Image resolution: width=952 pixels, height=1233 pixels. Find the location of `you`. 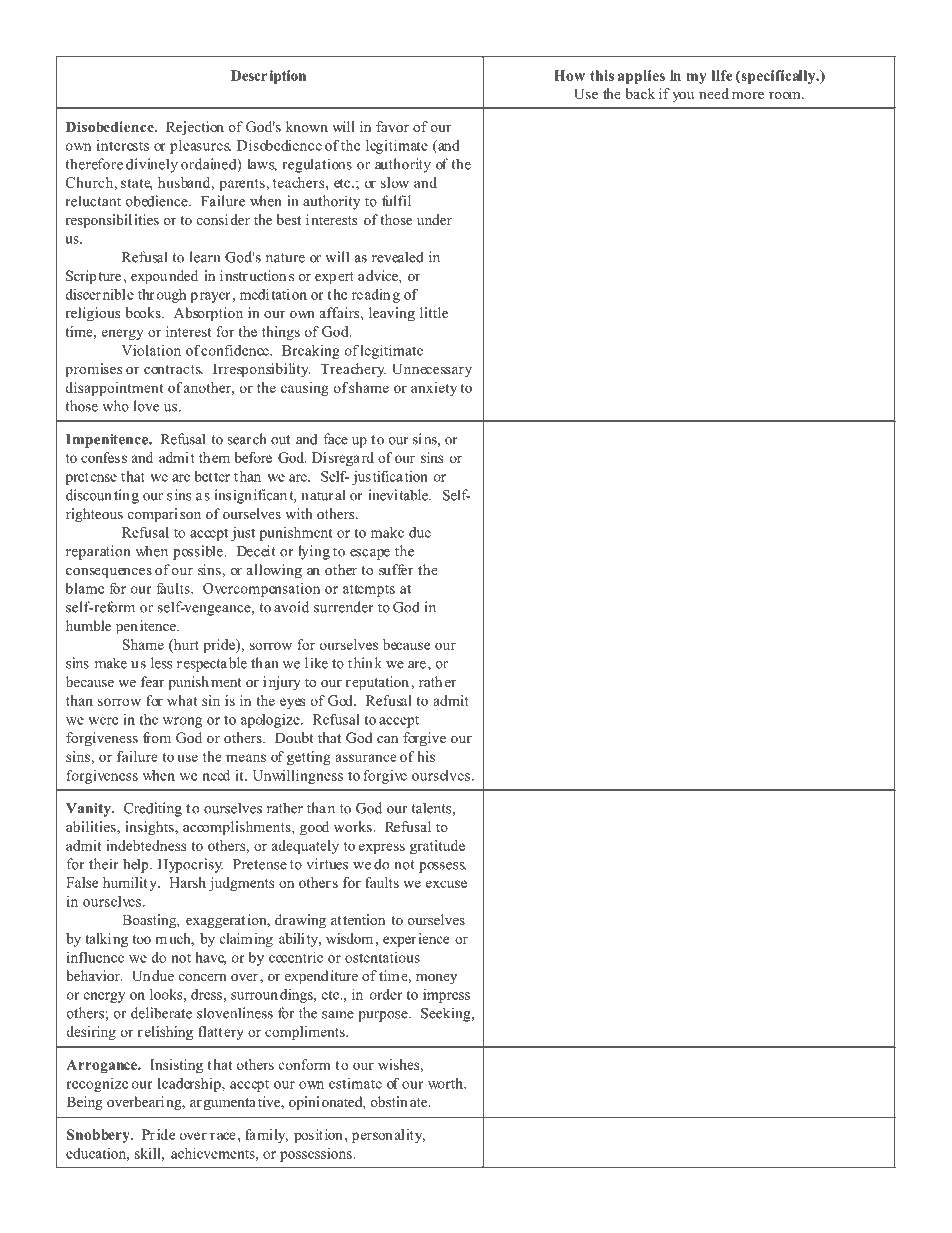

you is located at coordinates (683, 97).
